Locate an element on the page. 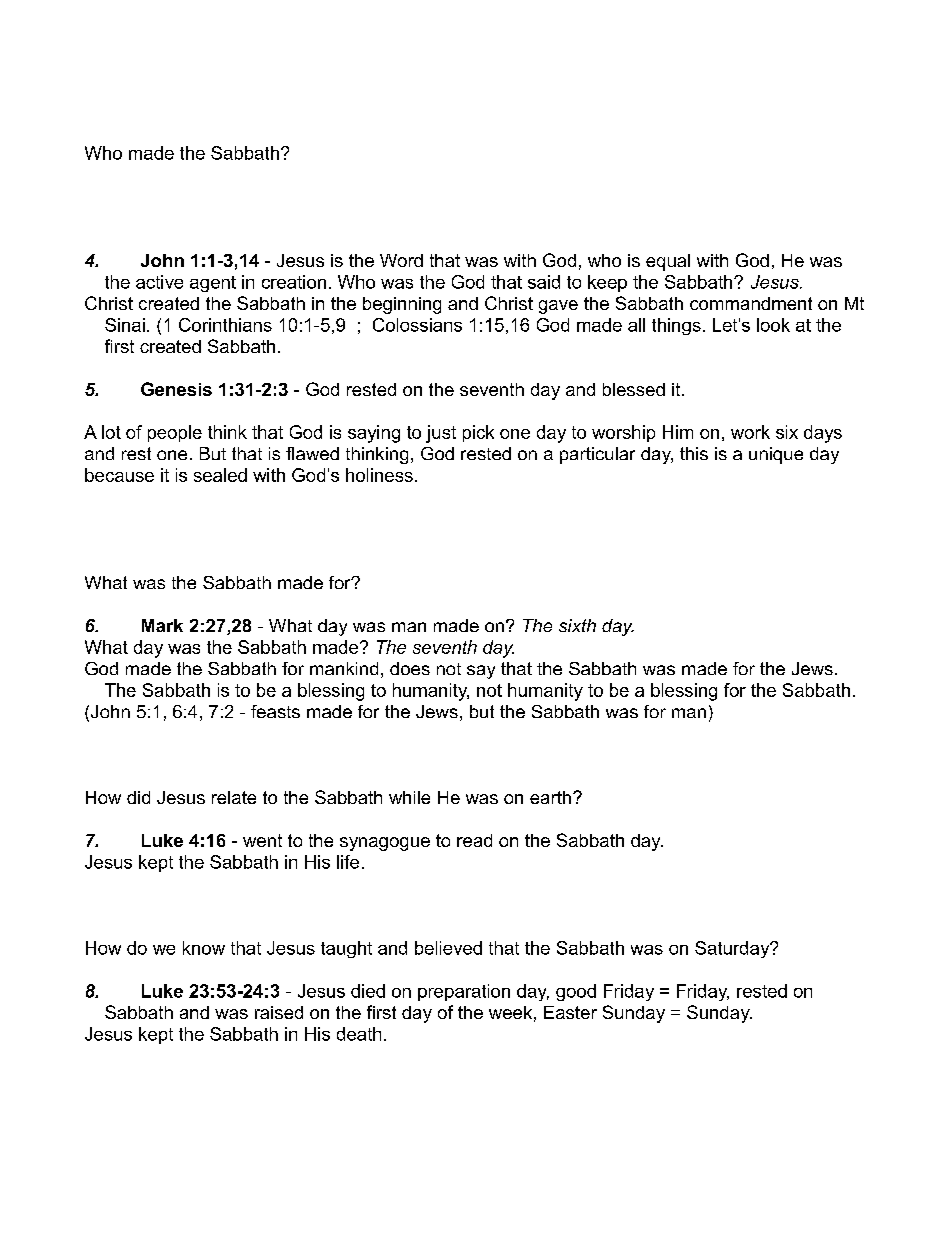  relate is located at coordinates (234, 797).
